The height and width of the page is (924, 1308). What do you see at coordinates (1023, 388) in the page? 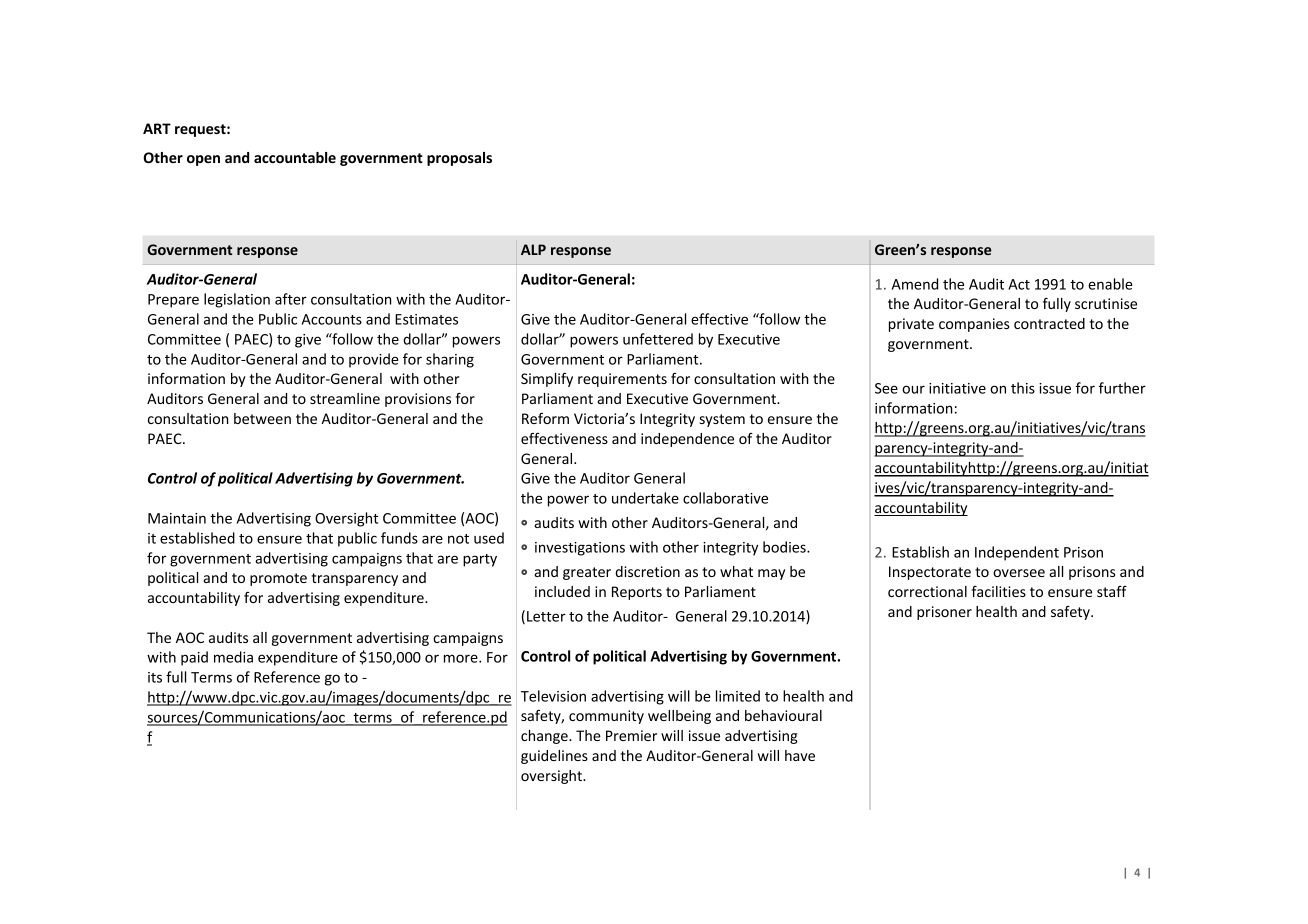
I see `this` at bounding box center [1023, 388].
